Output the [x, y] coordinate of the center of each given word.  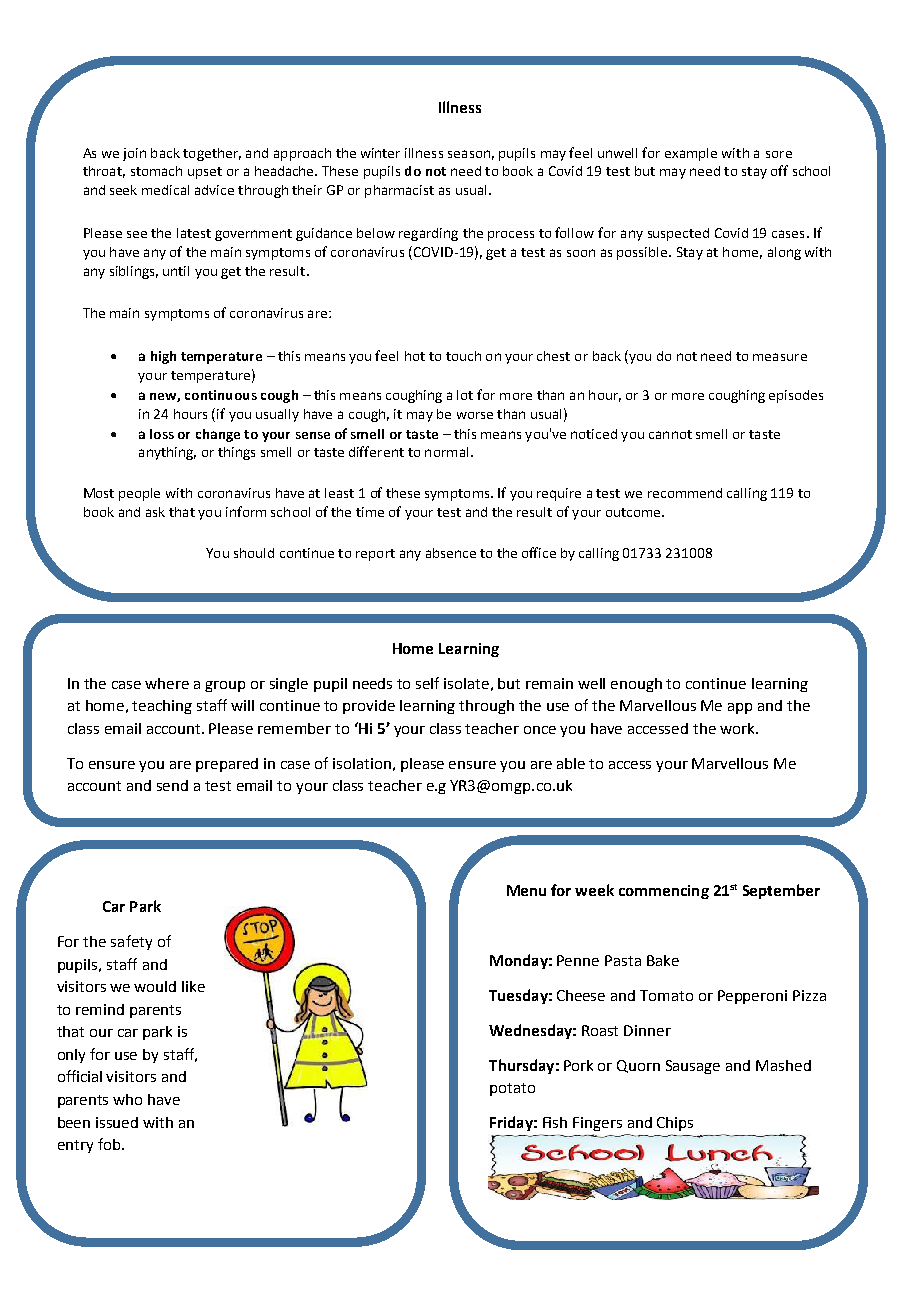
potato [512, 1089]
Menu [526, 890]
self [427, 683]
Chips [675, 1124]
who [127, 1099]
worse [475, 415]
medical [165, 190]
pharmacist [399, 191]
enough [636, 685]
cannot [670, 434]
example [691, 154]
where [167, 683]
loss [162, 434]
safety [131, 942]
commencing [664, 892]
